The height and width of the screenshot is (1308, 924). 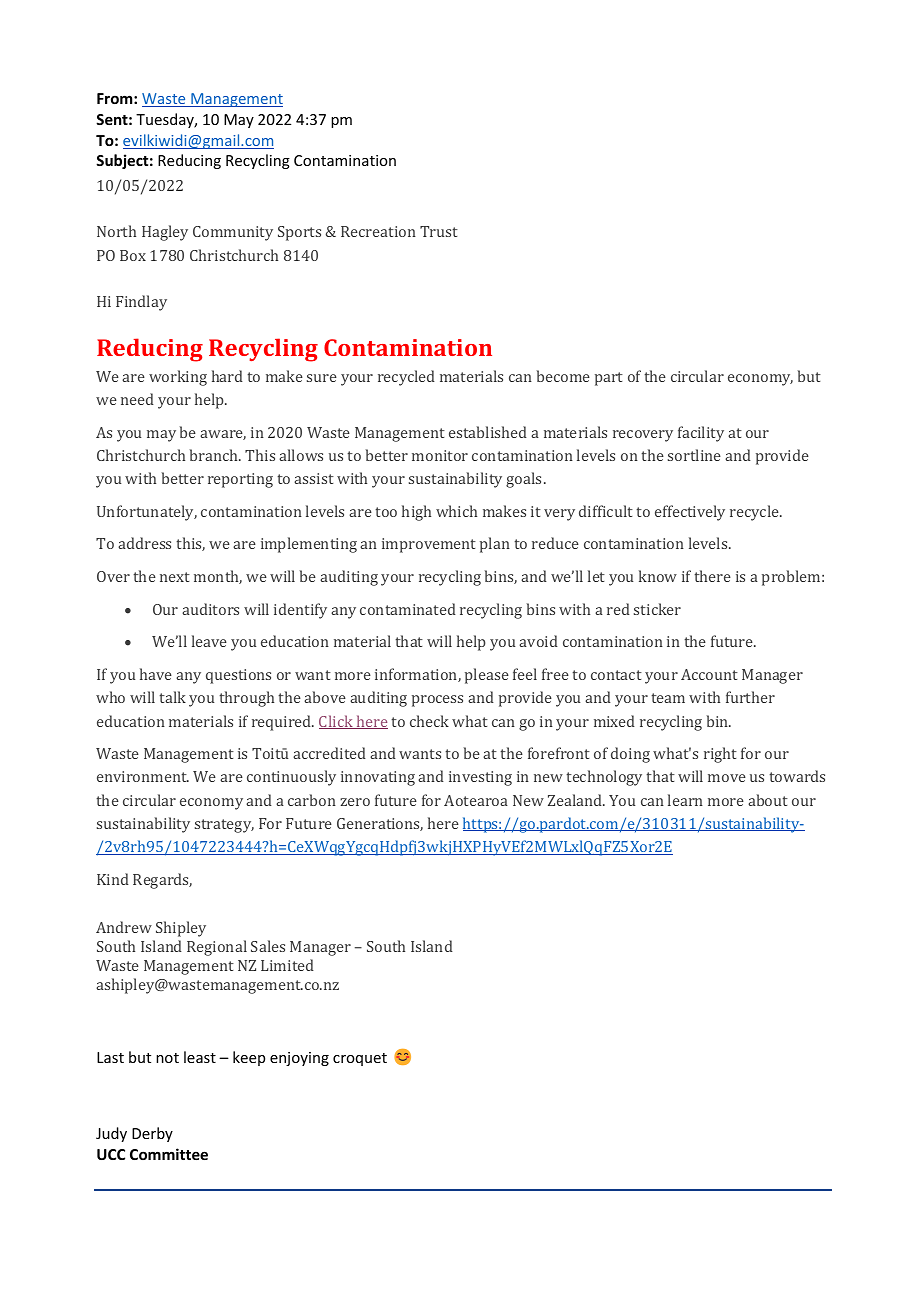 What do you see at coordinates (709, 674) in the screenshot?
I see `Account` at bounding box center [709, 674].
